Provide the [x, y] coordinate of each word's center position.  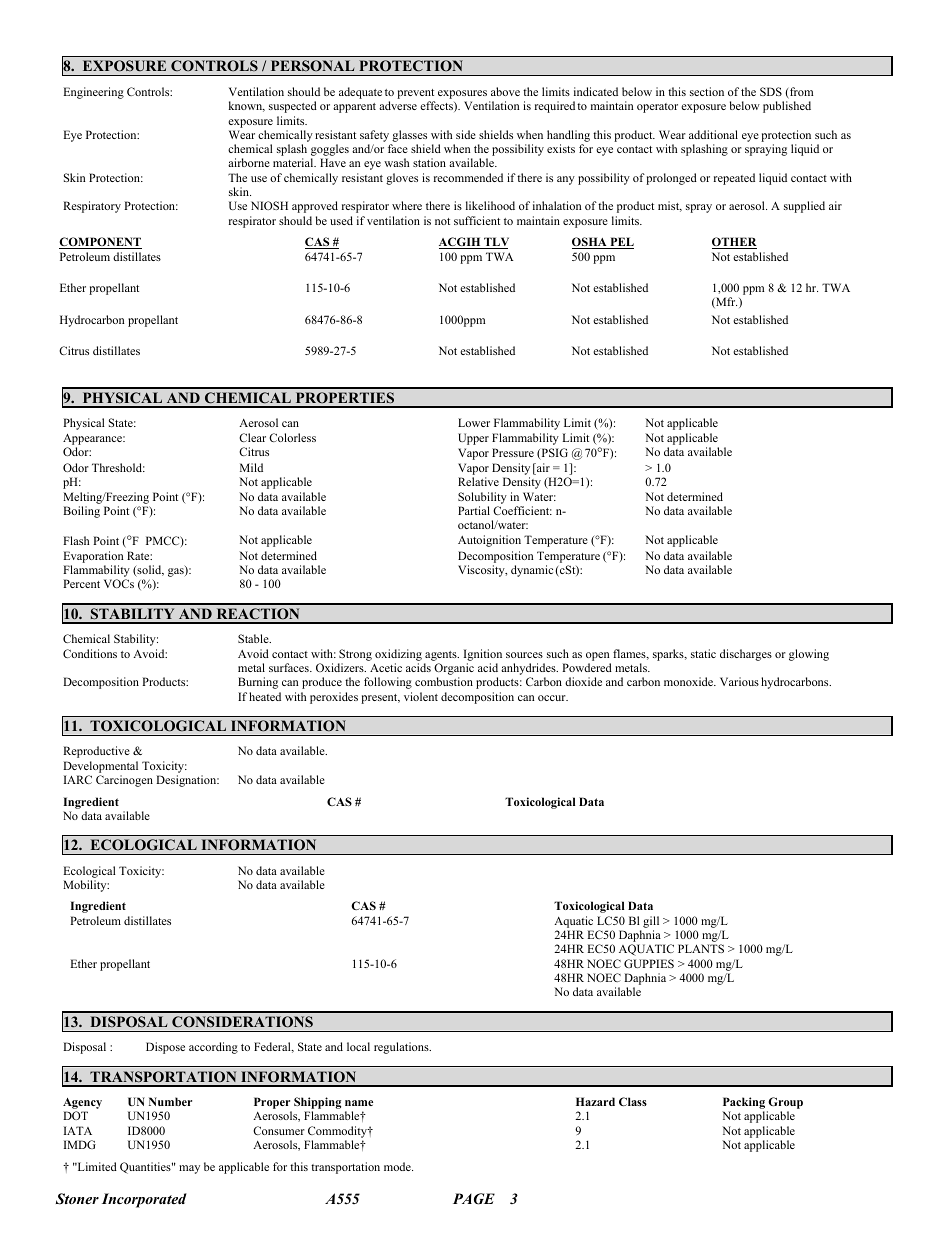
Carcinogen [124, 781]
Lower [474, 422]
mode [398, 1166]
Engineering [93, 93]
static [703, 653]
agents [442, 656]
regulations [402, 1048]
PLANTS [701, 948]
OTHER [734, 243]
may [189, 1169]
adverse [398, 105]
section [707, 91]
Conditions [90, 653]
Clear [252, 437]
